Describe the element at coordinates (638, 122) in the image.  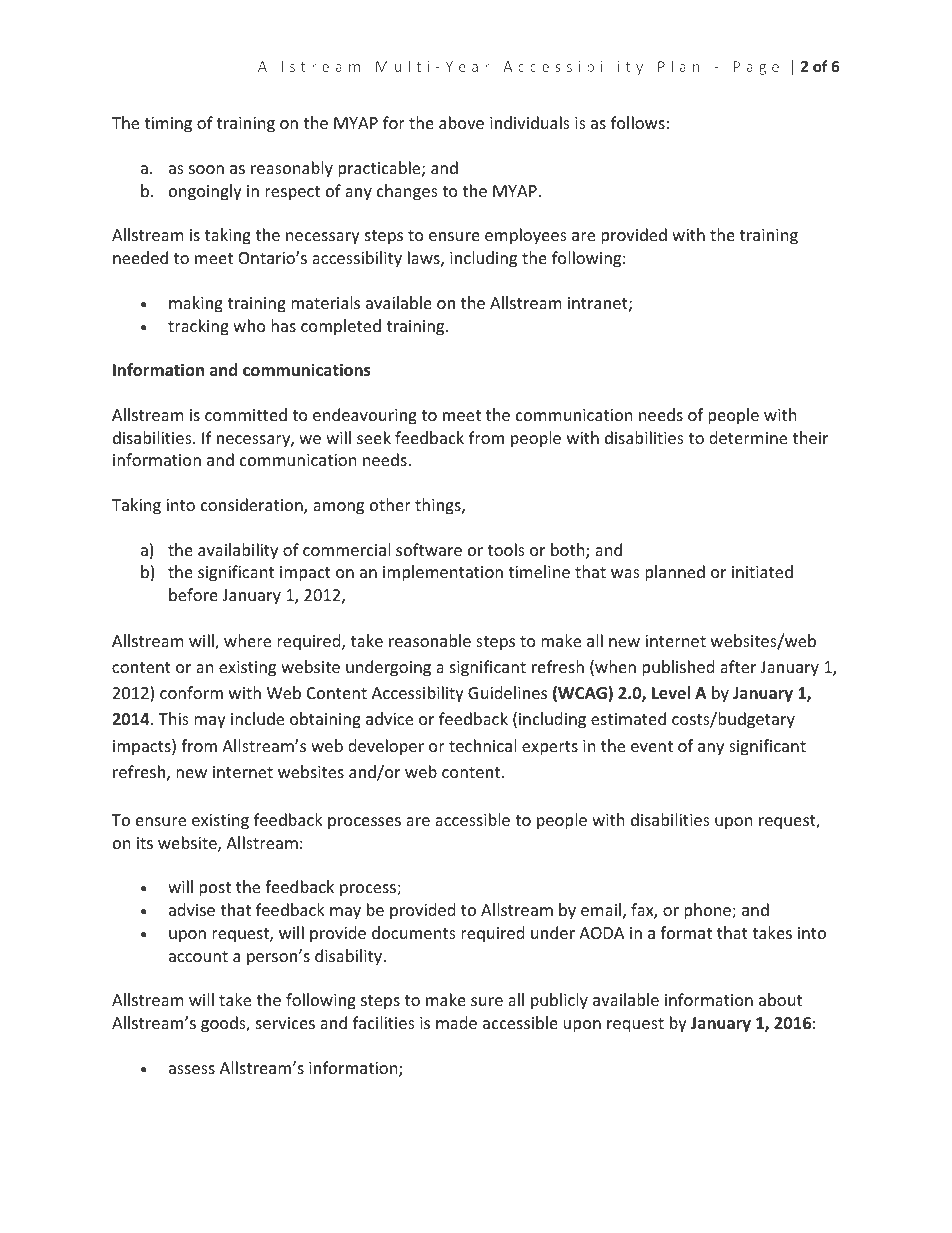
I see `follows` at that location.
